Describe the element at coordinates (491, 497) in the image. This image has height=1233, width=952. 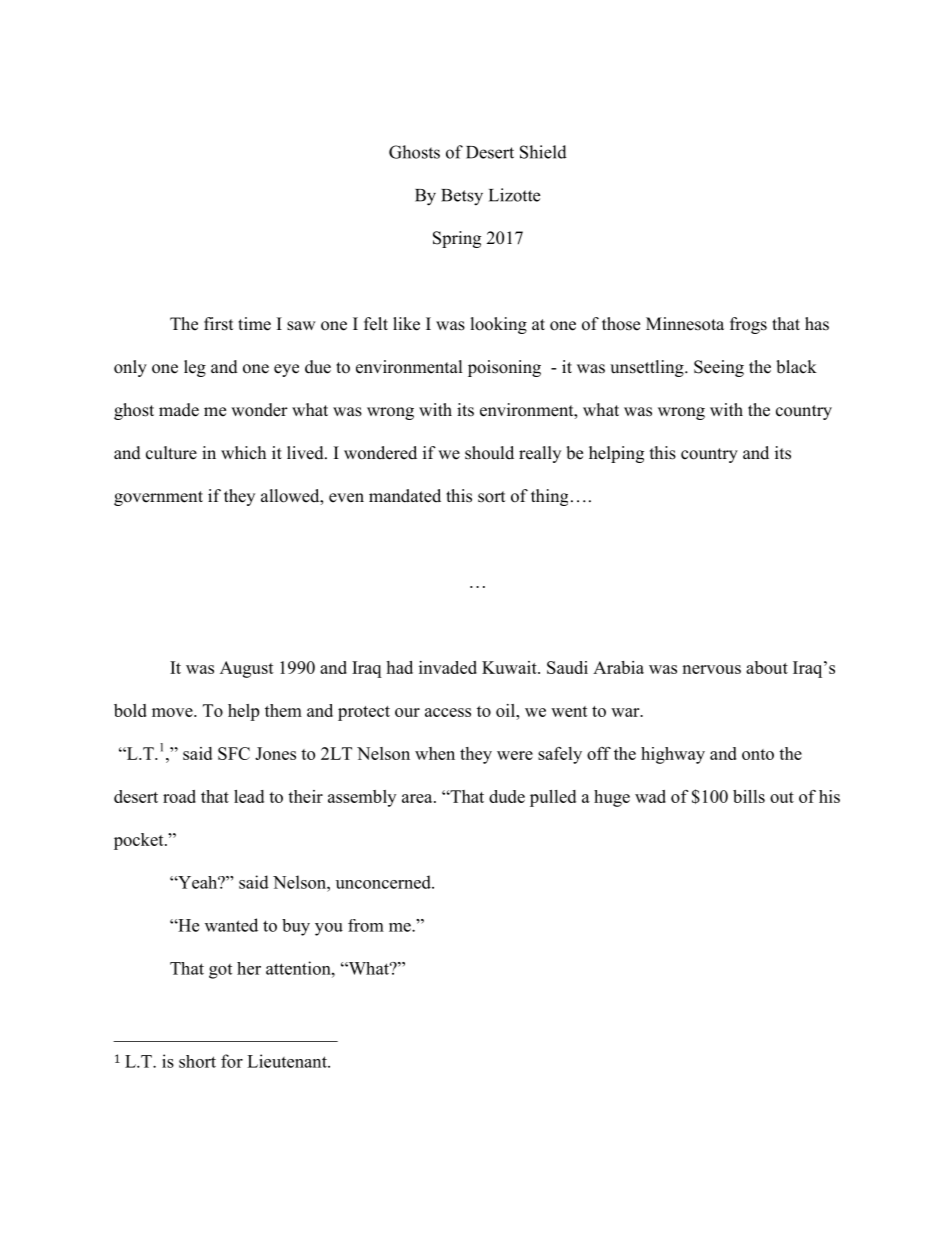
I see `sort` at that location.
